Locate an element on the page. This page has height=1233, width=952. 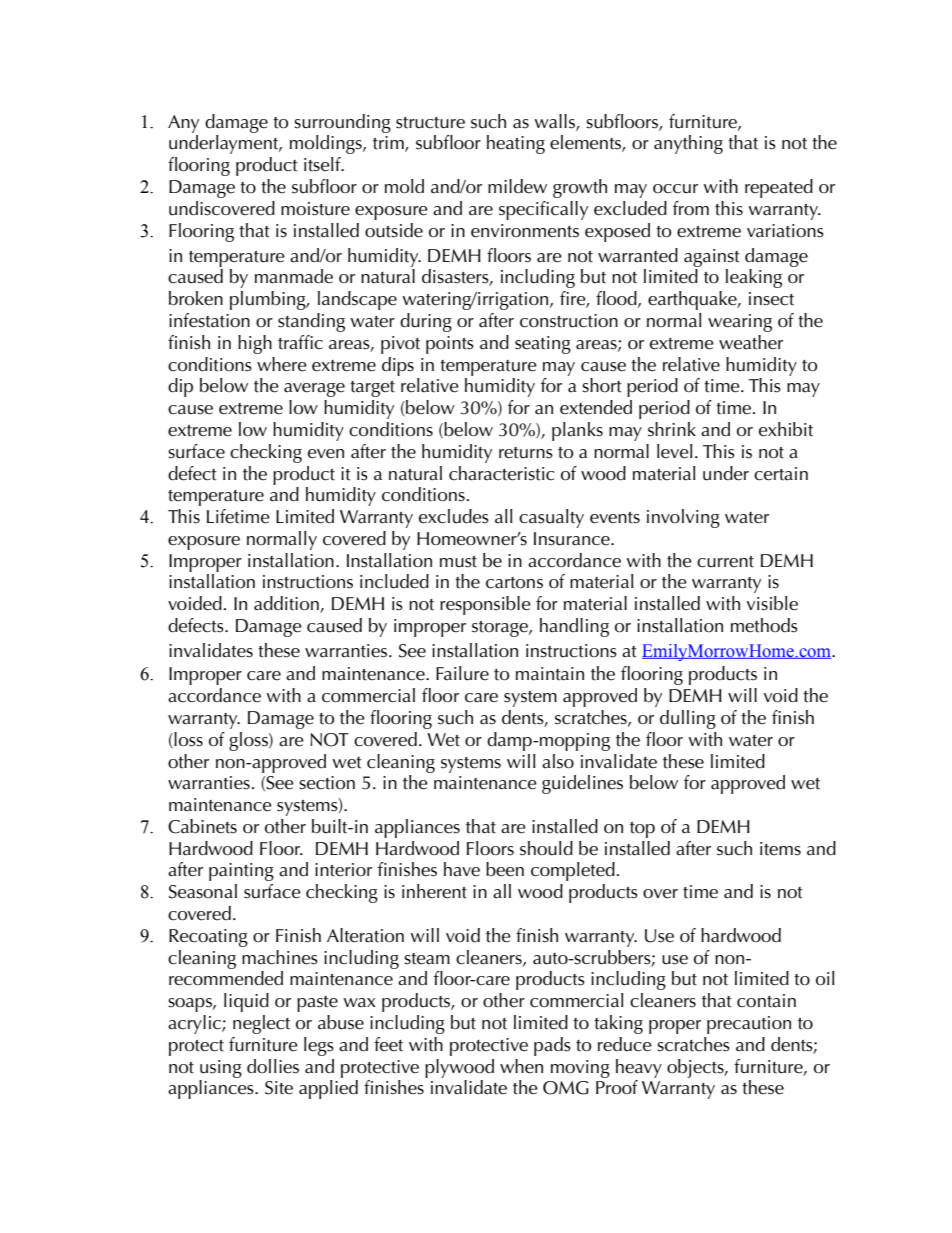
heating is located at coordinates (516, 144).
